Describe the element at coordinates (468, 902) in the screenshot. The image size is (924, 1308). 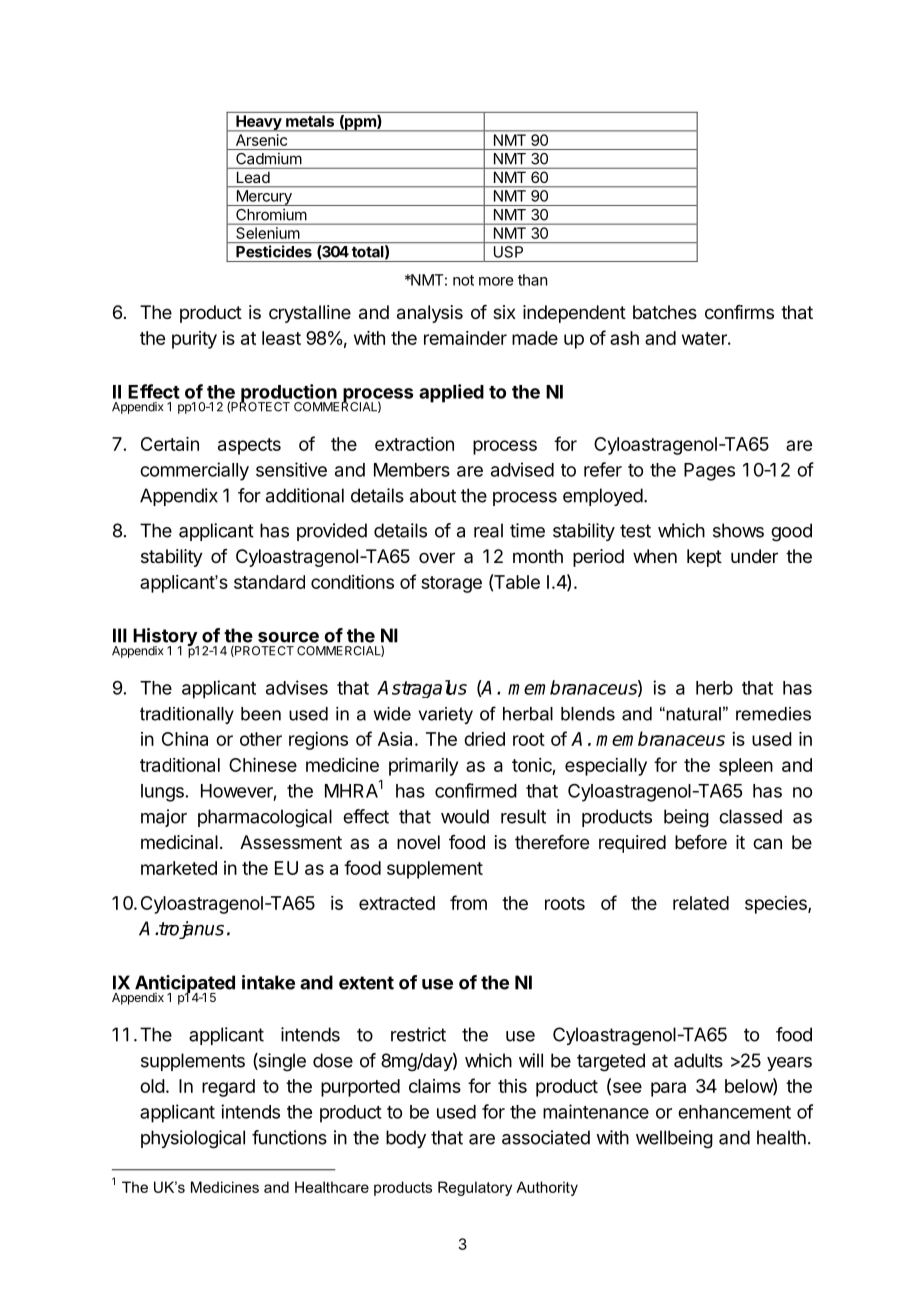
I see `from` at that location.
